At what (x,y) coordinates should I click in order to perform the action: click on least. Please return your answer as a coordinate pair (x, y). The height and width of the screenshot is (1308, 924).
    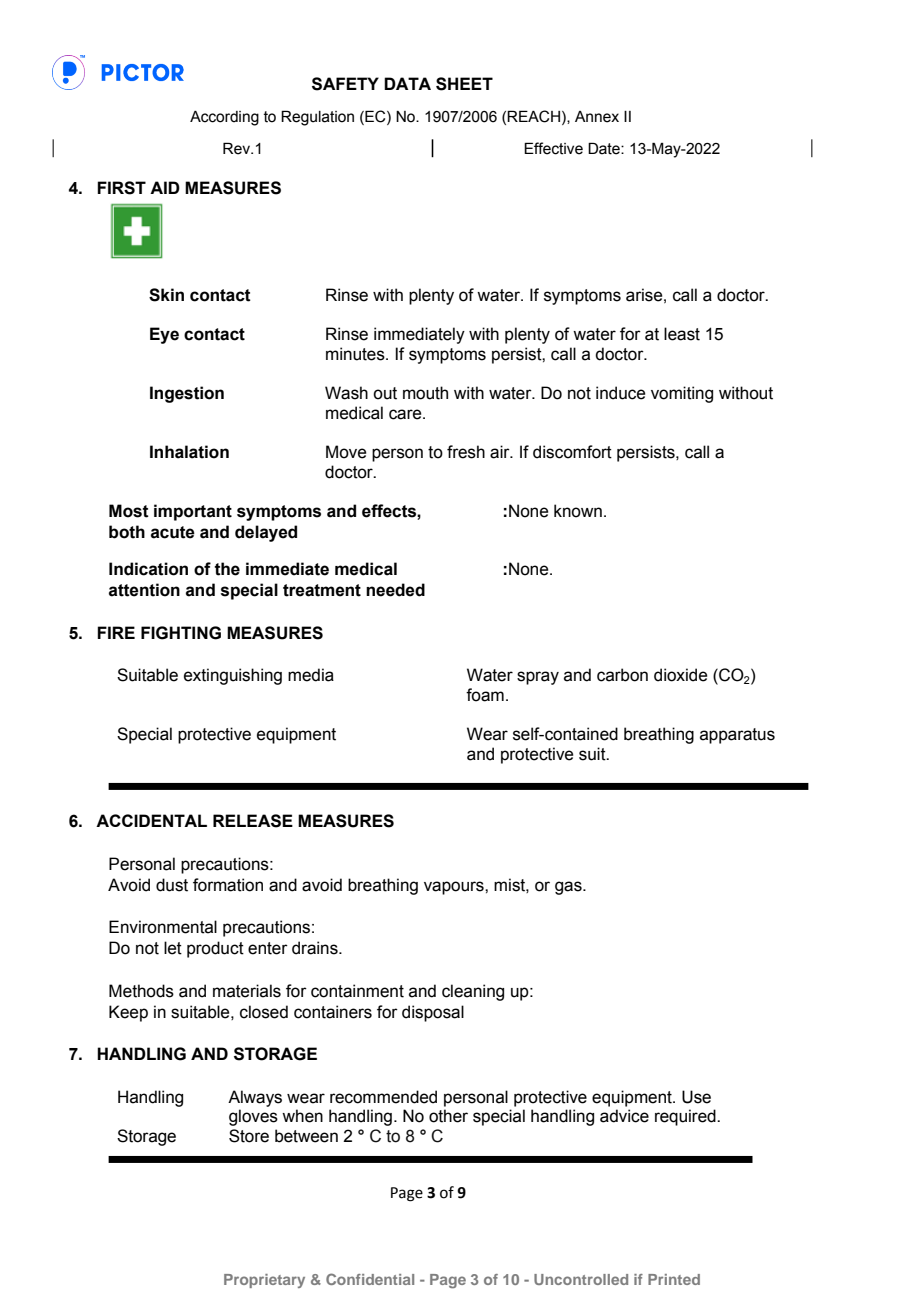
    Looking at the image, I should click on (682, 334).
